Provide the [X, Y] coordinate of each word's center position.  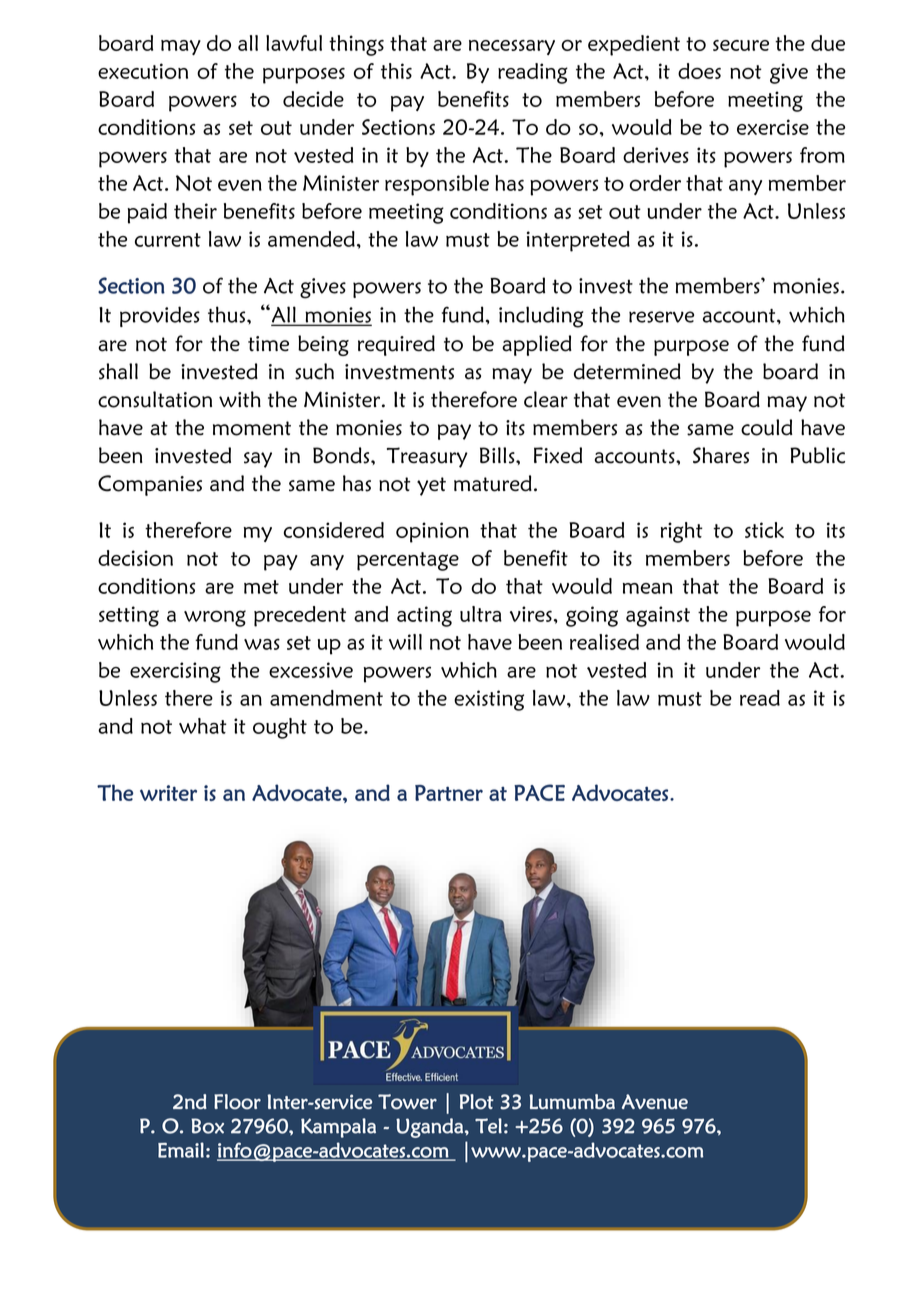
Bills [498, 455]
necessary [512, 47]
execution [143, 71]
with [240, 399]
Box [207, 1126]
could [766, 427]
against [658, 616]
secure [741, 45]
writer [168, 793]
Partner [449, 793]
